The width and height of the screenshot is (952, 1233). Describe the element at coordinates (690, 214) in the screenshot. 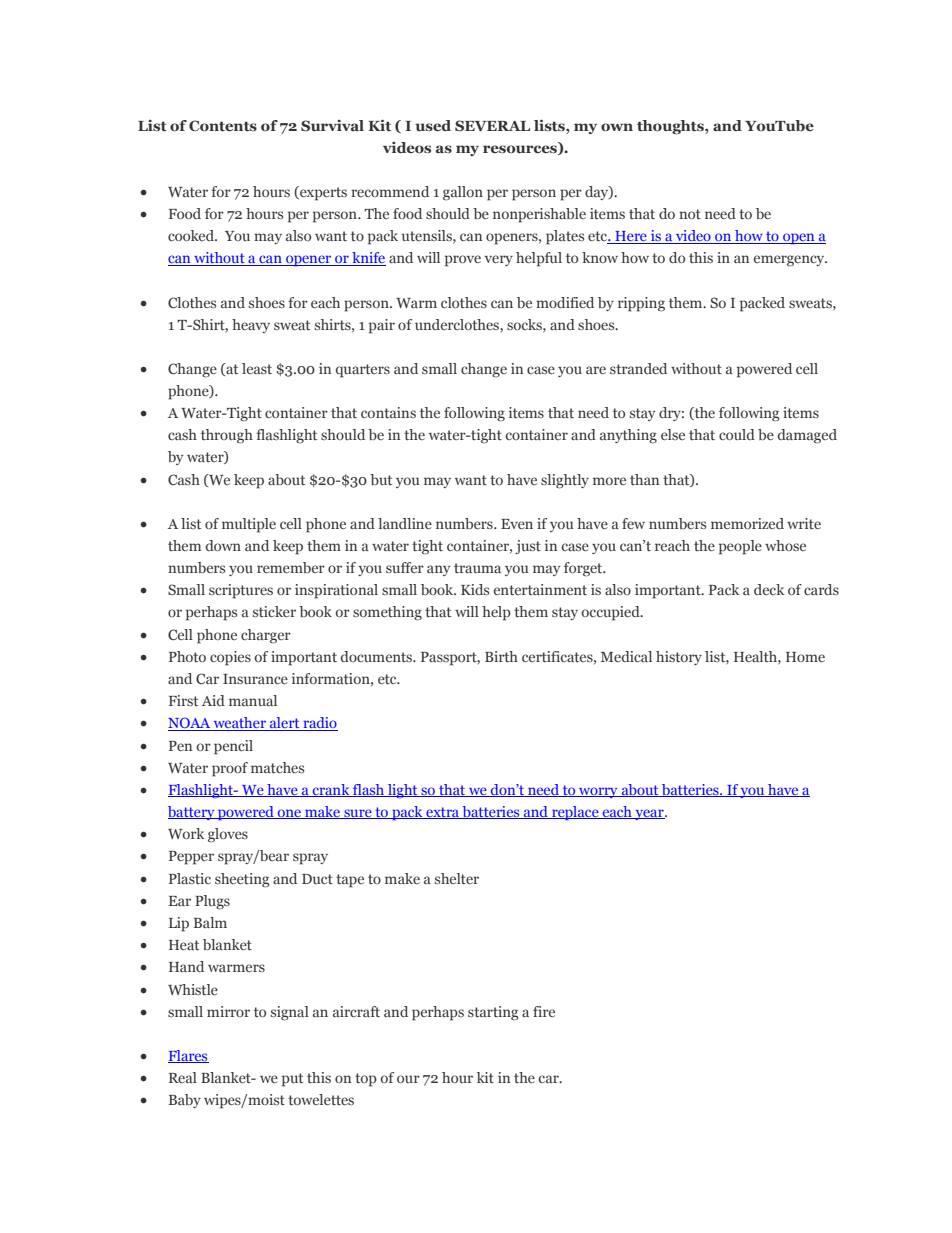

I see `not` at that location.
